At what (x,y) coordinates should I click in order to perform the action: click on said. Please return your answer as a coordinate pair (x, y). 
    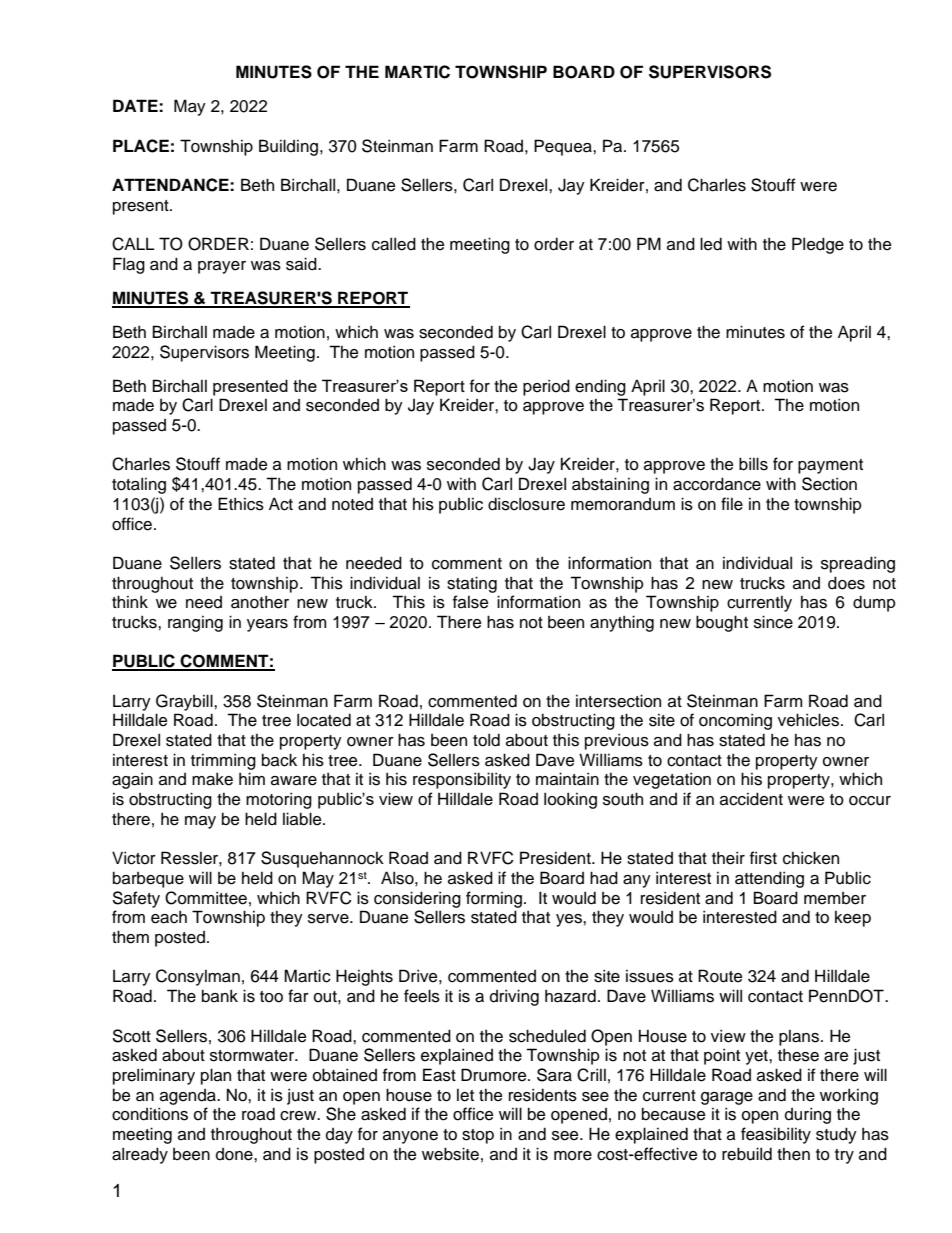
    Looking at the image, I should click on (302, 264).
